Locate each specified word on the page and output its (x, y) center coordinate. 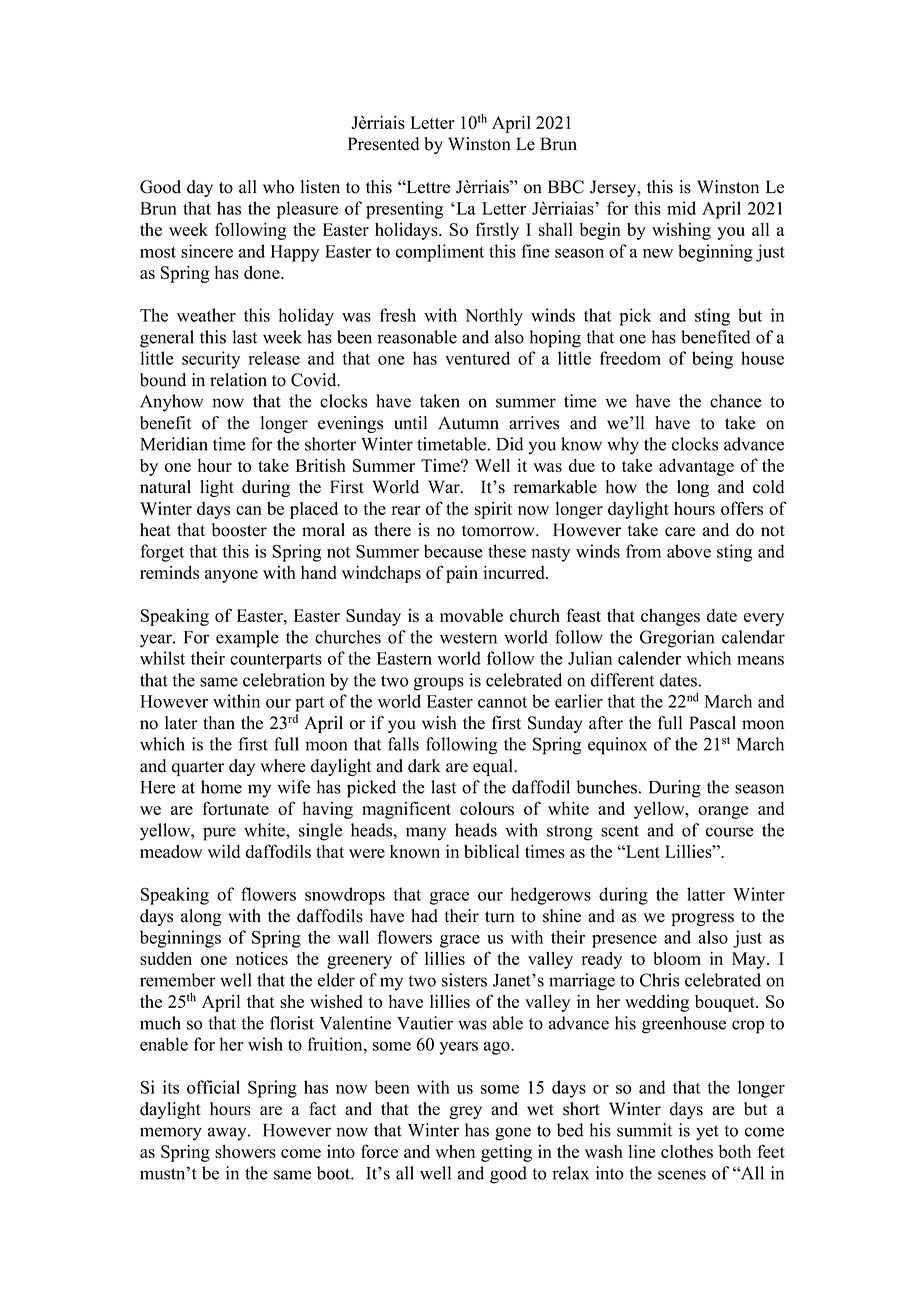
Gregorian (677, 639)
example (247, 639)
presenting (404, 210)
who (278, 187)
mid (681, 208)
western (468, 638)
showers (245, 1151)
